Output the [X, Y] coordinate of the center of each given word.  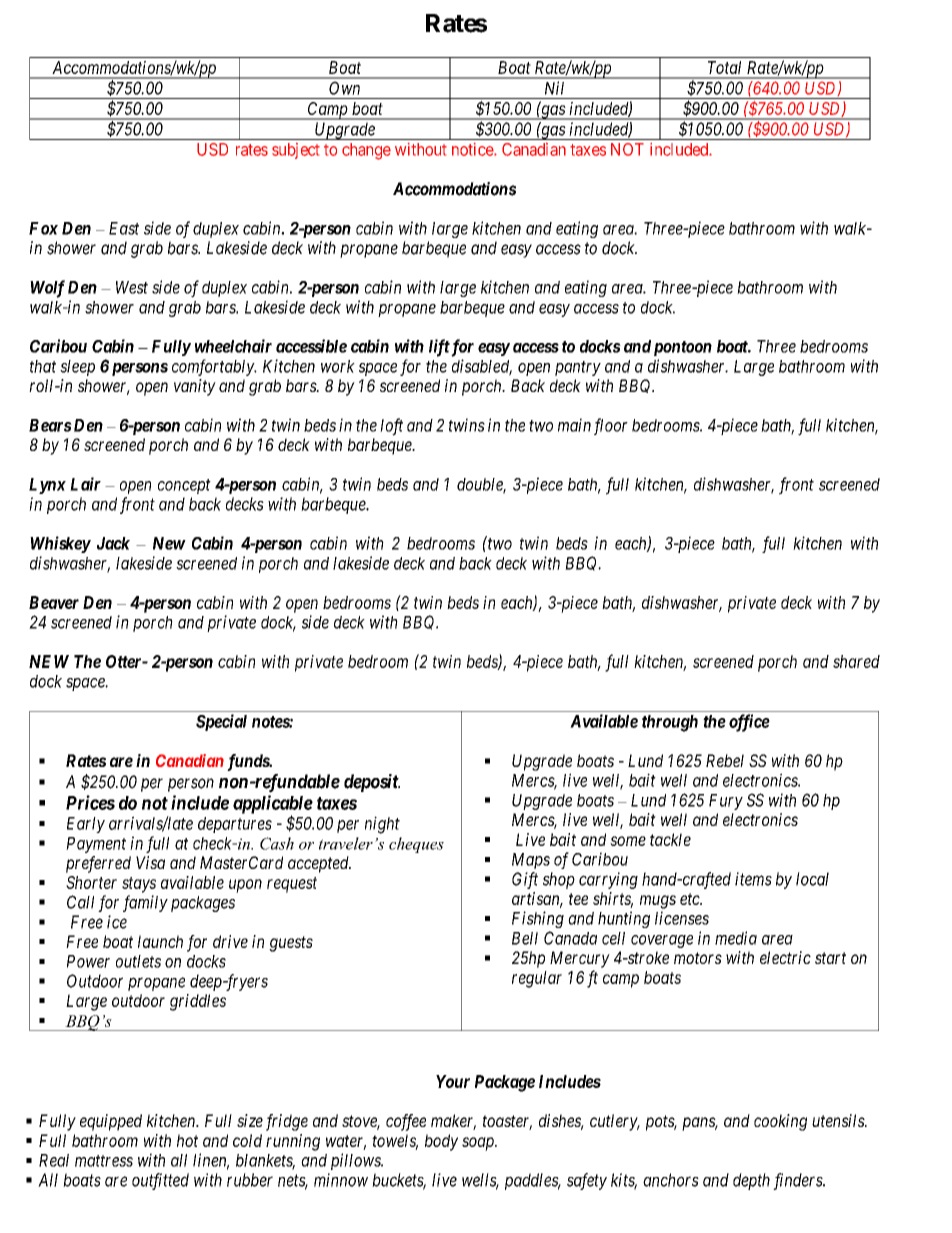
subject [296, 151]
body [441, 1142]
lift [439, 348]
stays [139, 885]
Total [724, 67]
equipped [111, 1122]
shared [856, 661]
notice [473, 149]
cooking [780, 1122]
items [753, 879]
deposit [372, 783]
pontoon [683, 348]
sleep [77, 368]
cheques [416, 845]
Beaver [54, 602]
